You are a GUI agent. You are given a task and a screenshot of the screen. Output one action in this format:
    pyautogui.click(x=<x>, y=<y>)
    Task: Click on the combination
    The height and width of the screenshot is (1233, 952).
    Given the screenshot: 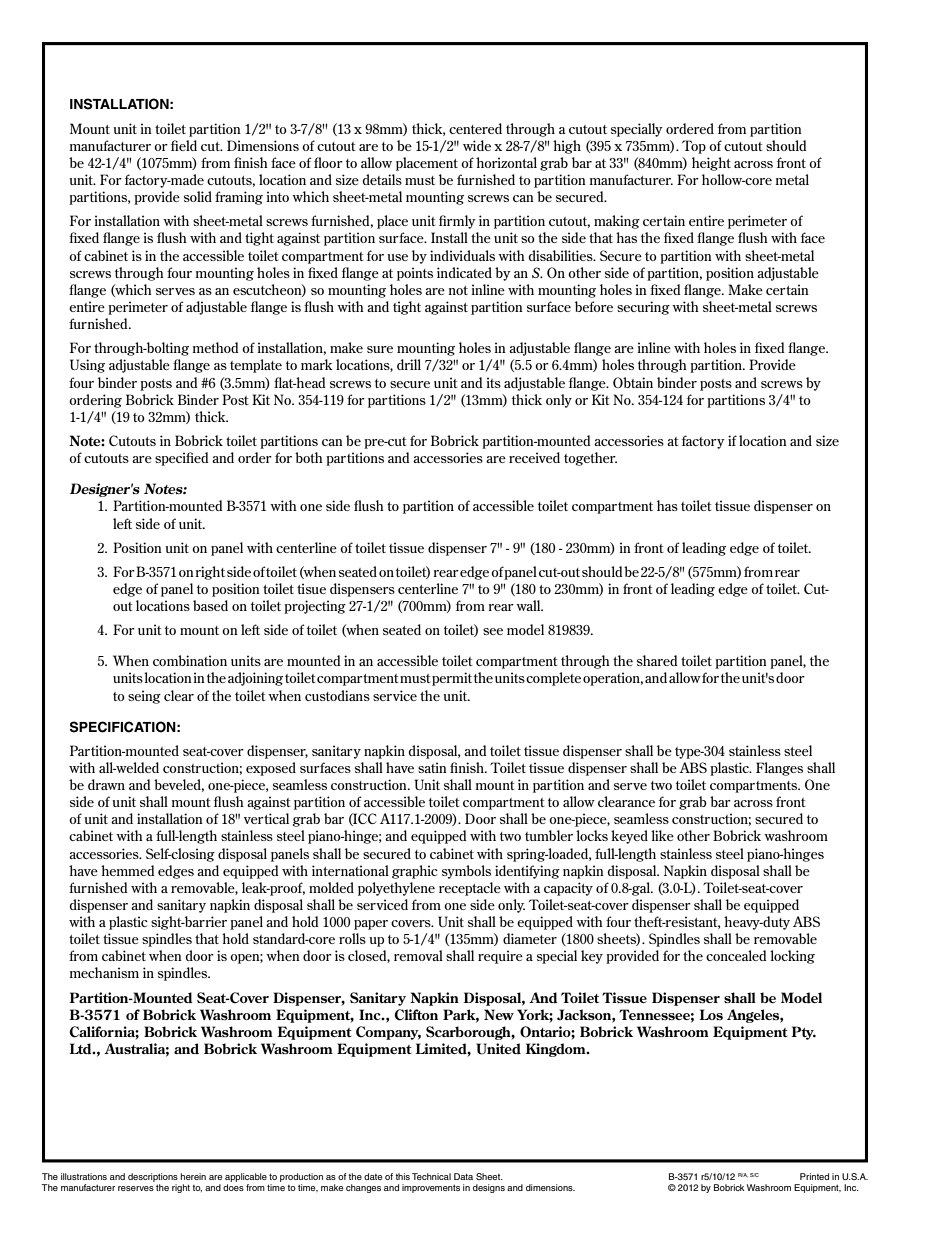 What is the action you would take?
    pyautogui.click(x=190, y=660)
